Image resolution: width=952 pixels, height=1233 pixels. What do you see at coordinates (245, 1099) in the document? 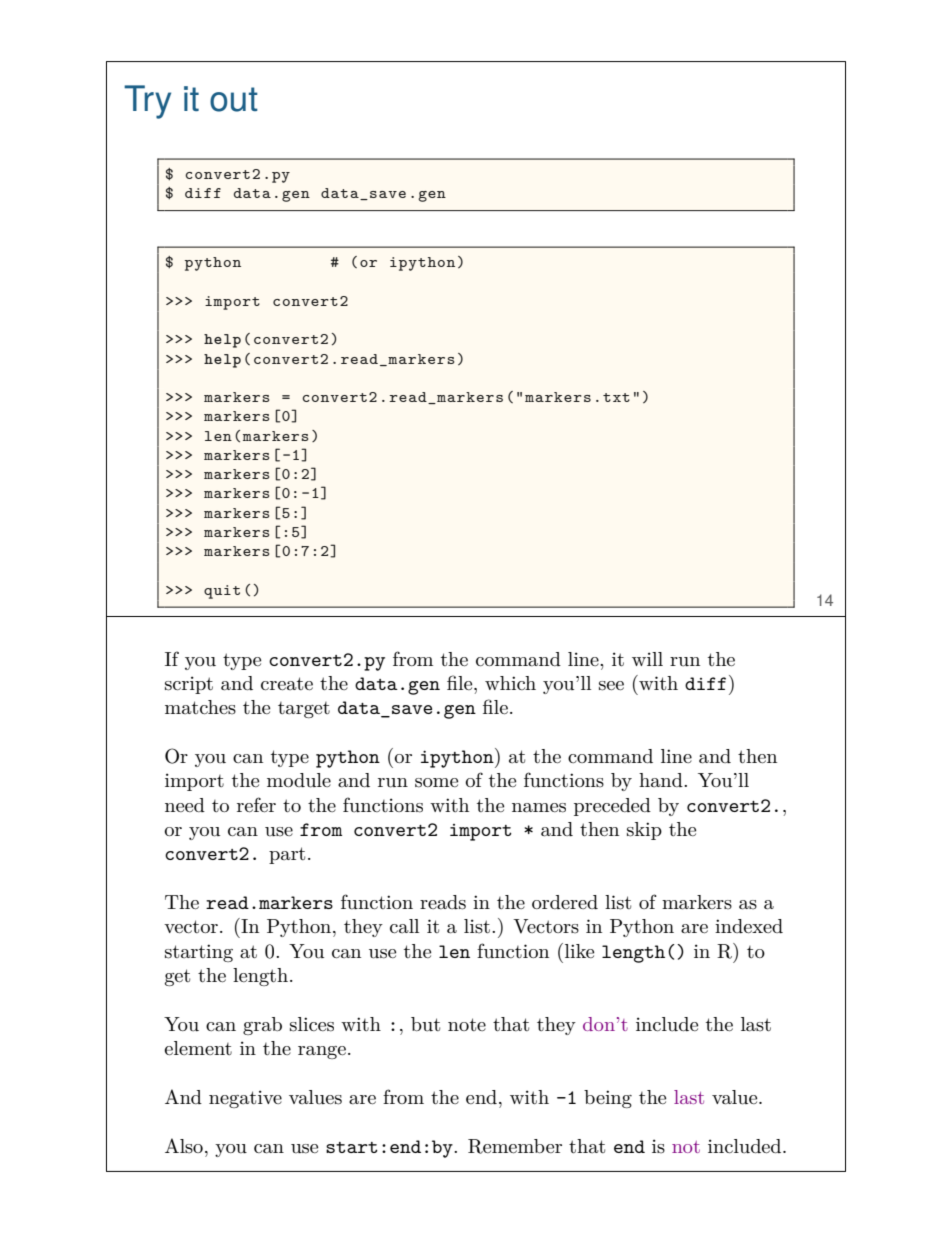
I see `negative` at bounding box center [245, 1099].
